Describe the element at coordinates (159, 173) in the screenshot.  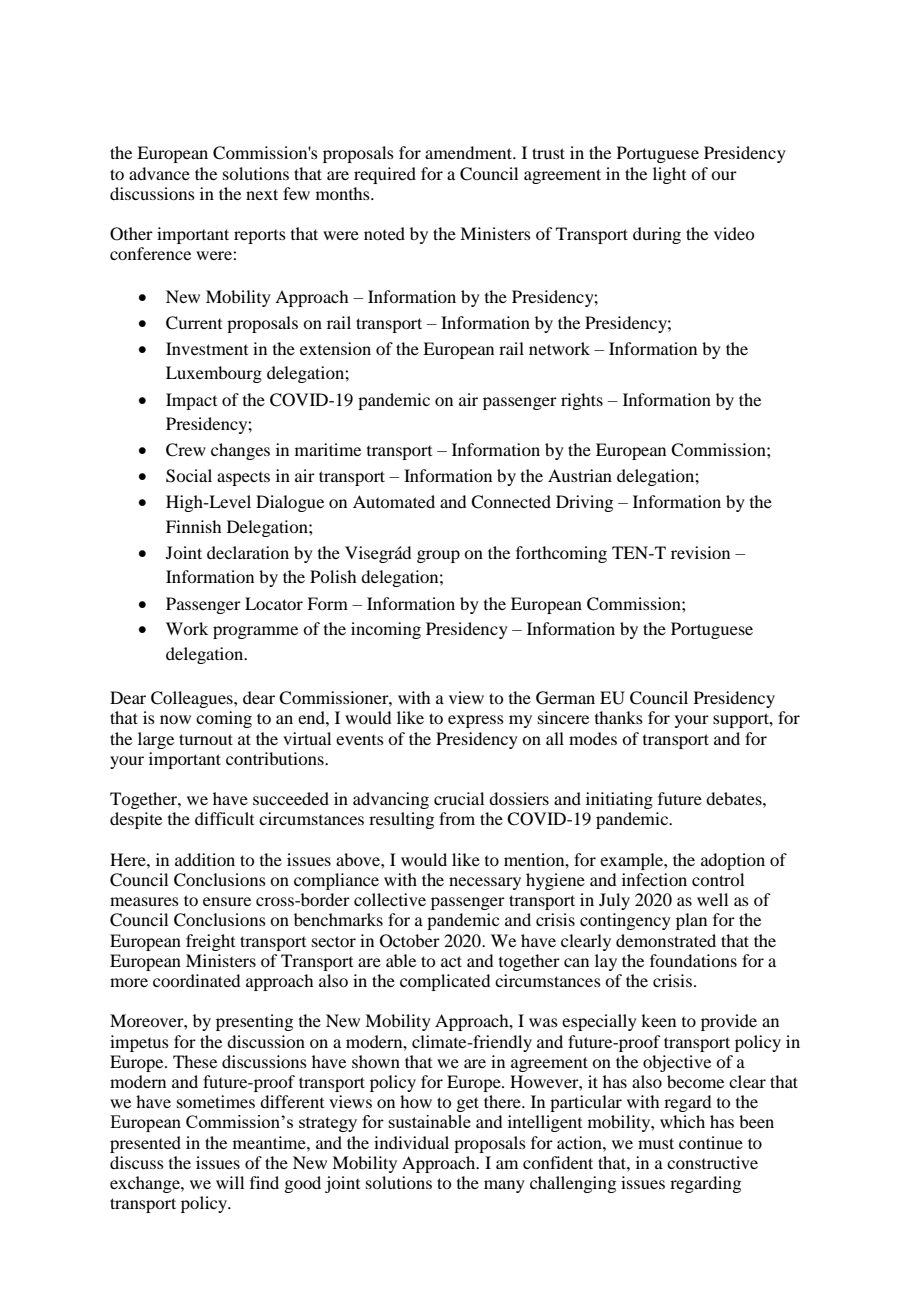
I see `advance` at that location.
